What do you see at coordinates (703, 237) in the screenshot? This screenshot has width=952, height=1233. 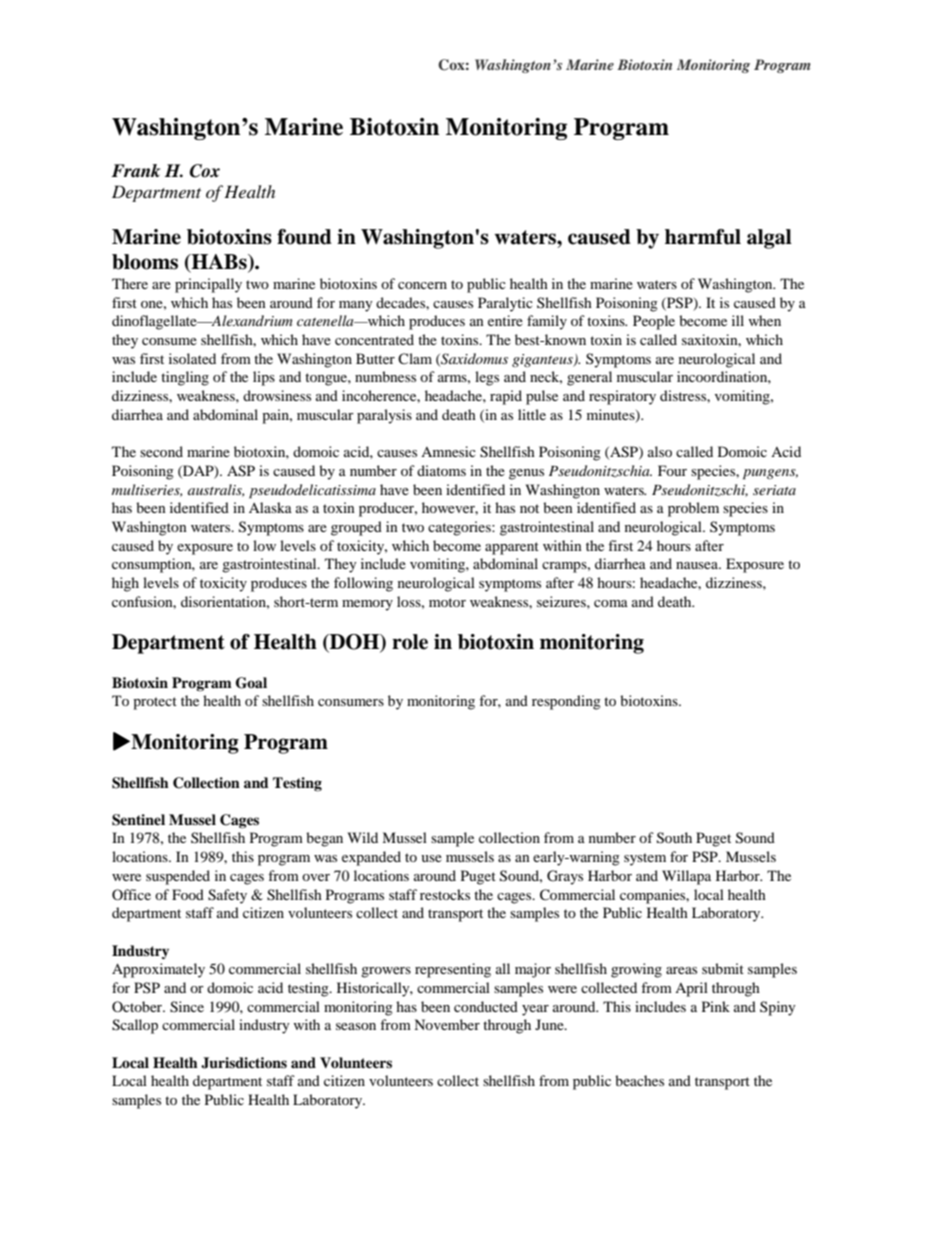 I see `harmful` at bounding box center [703, 237].
